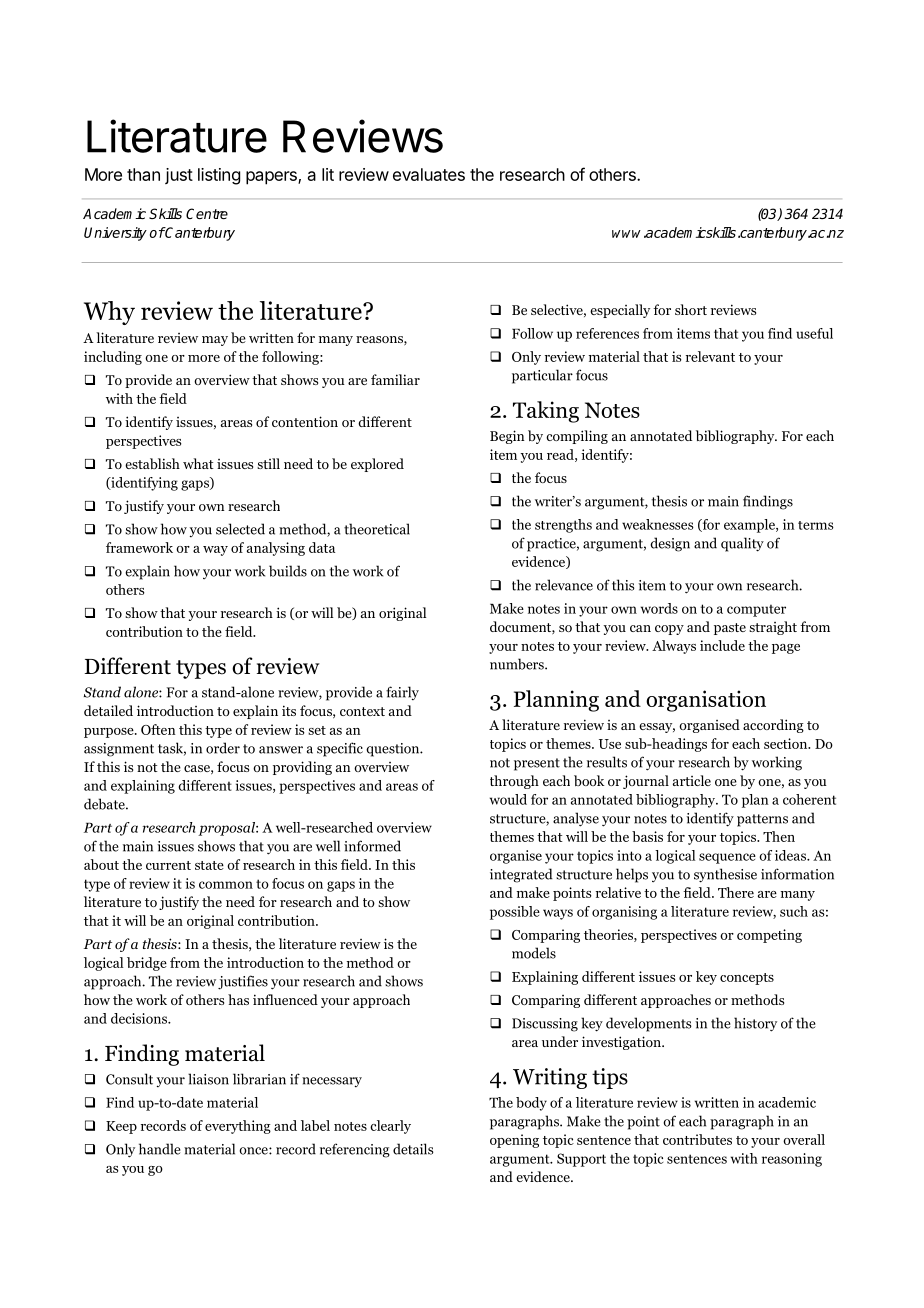 This screenshot has height=1308, width=924. Describe the element at coordinates (168, 865) in the screenshot. I see `current` at that location.
